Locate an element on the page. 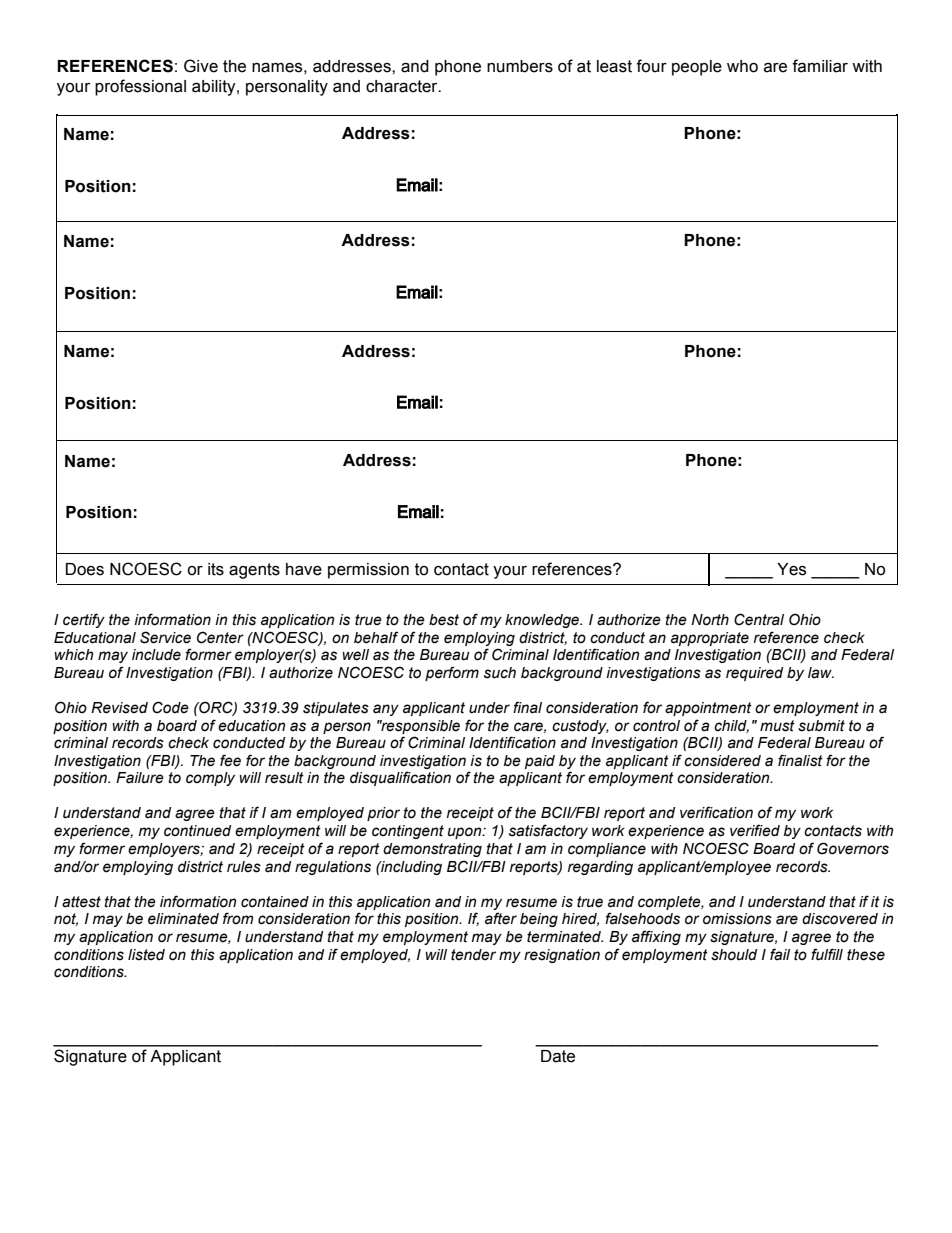 The width and height of the document is (952, 1233). perform is located at coordinates (452, 673).
